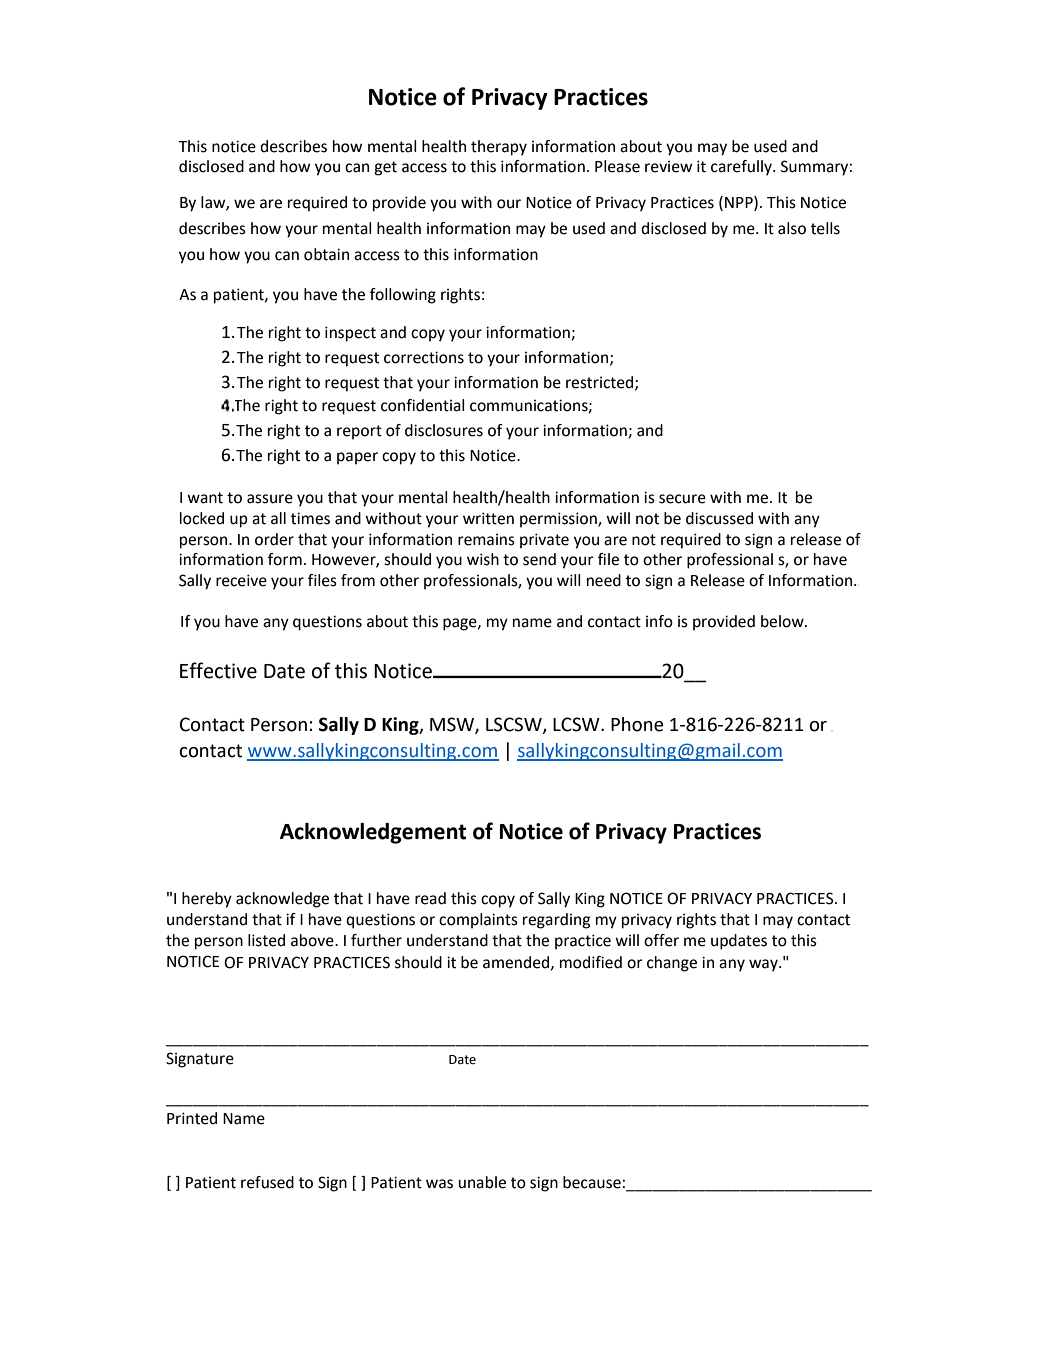 This image has height=1350, width=1043. Describe the element at coordinates (577, 724) in the image. I see `LCSW` at that location.
